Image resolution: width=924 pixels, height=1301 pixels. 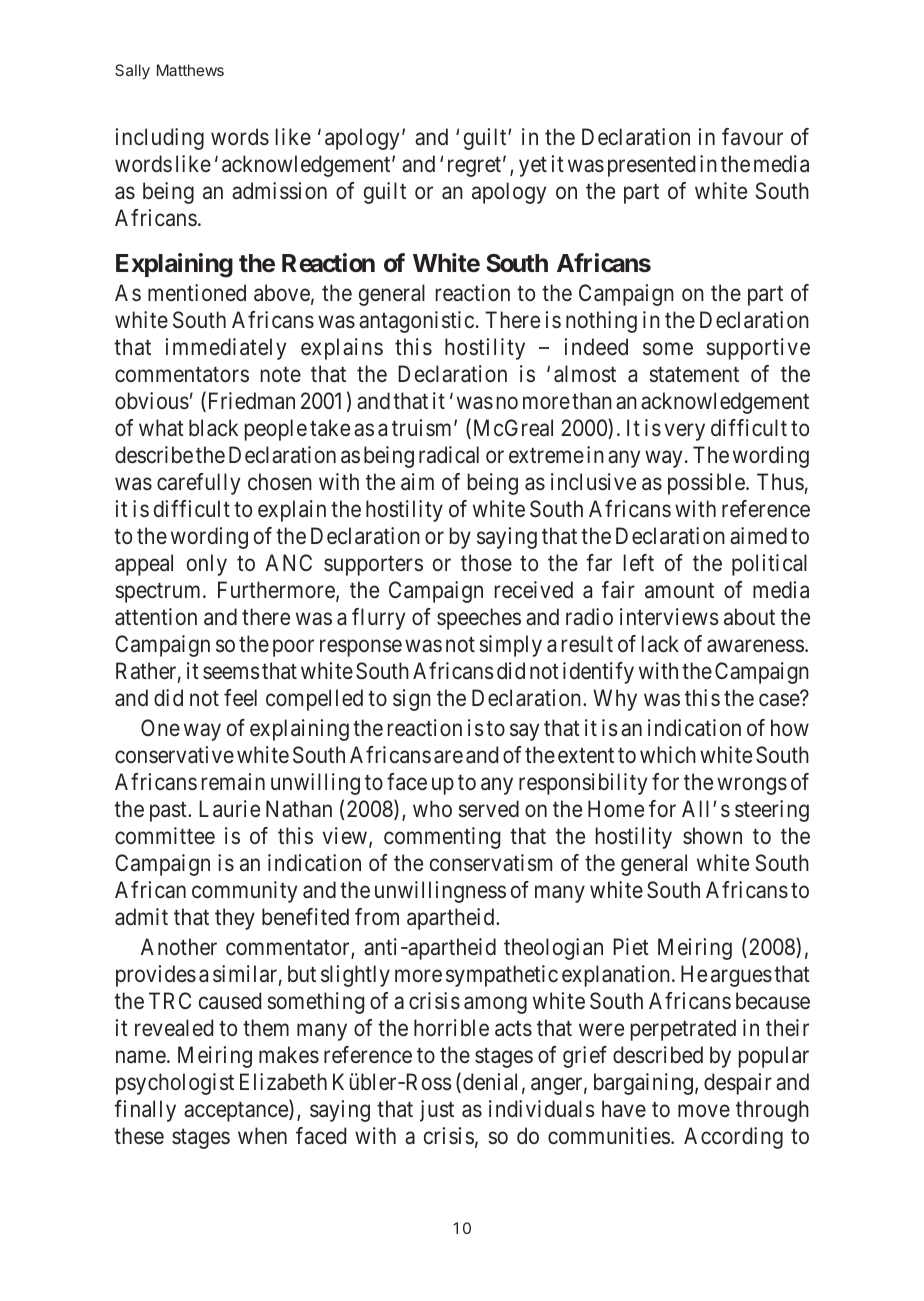 I want to click on sign, so click(x=412, y=700).
